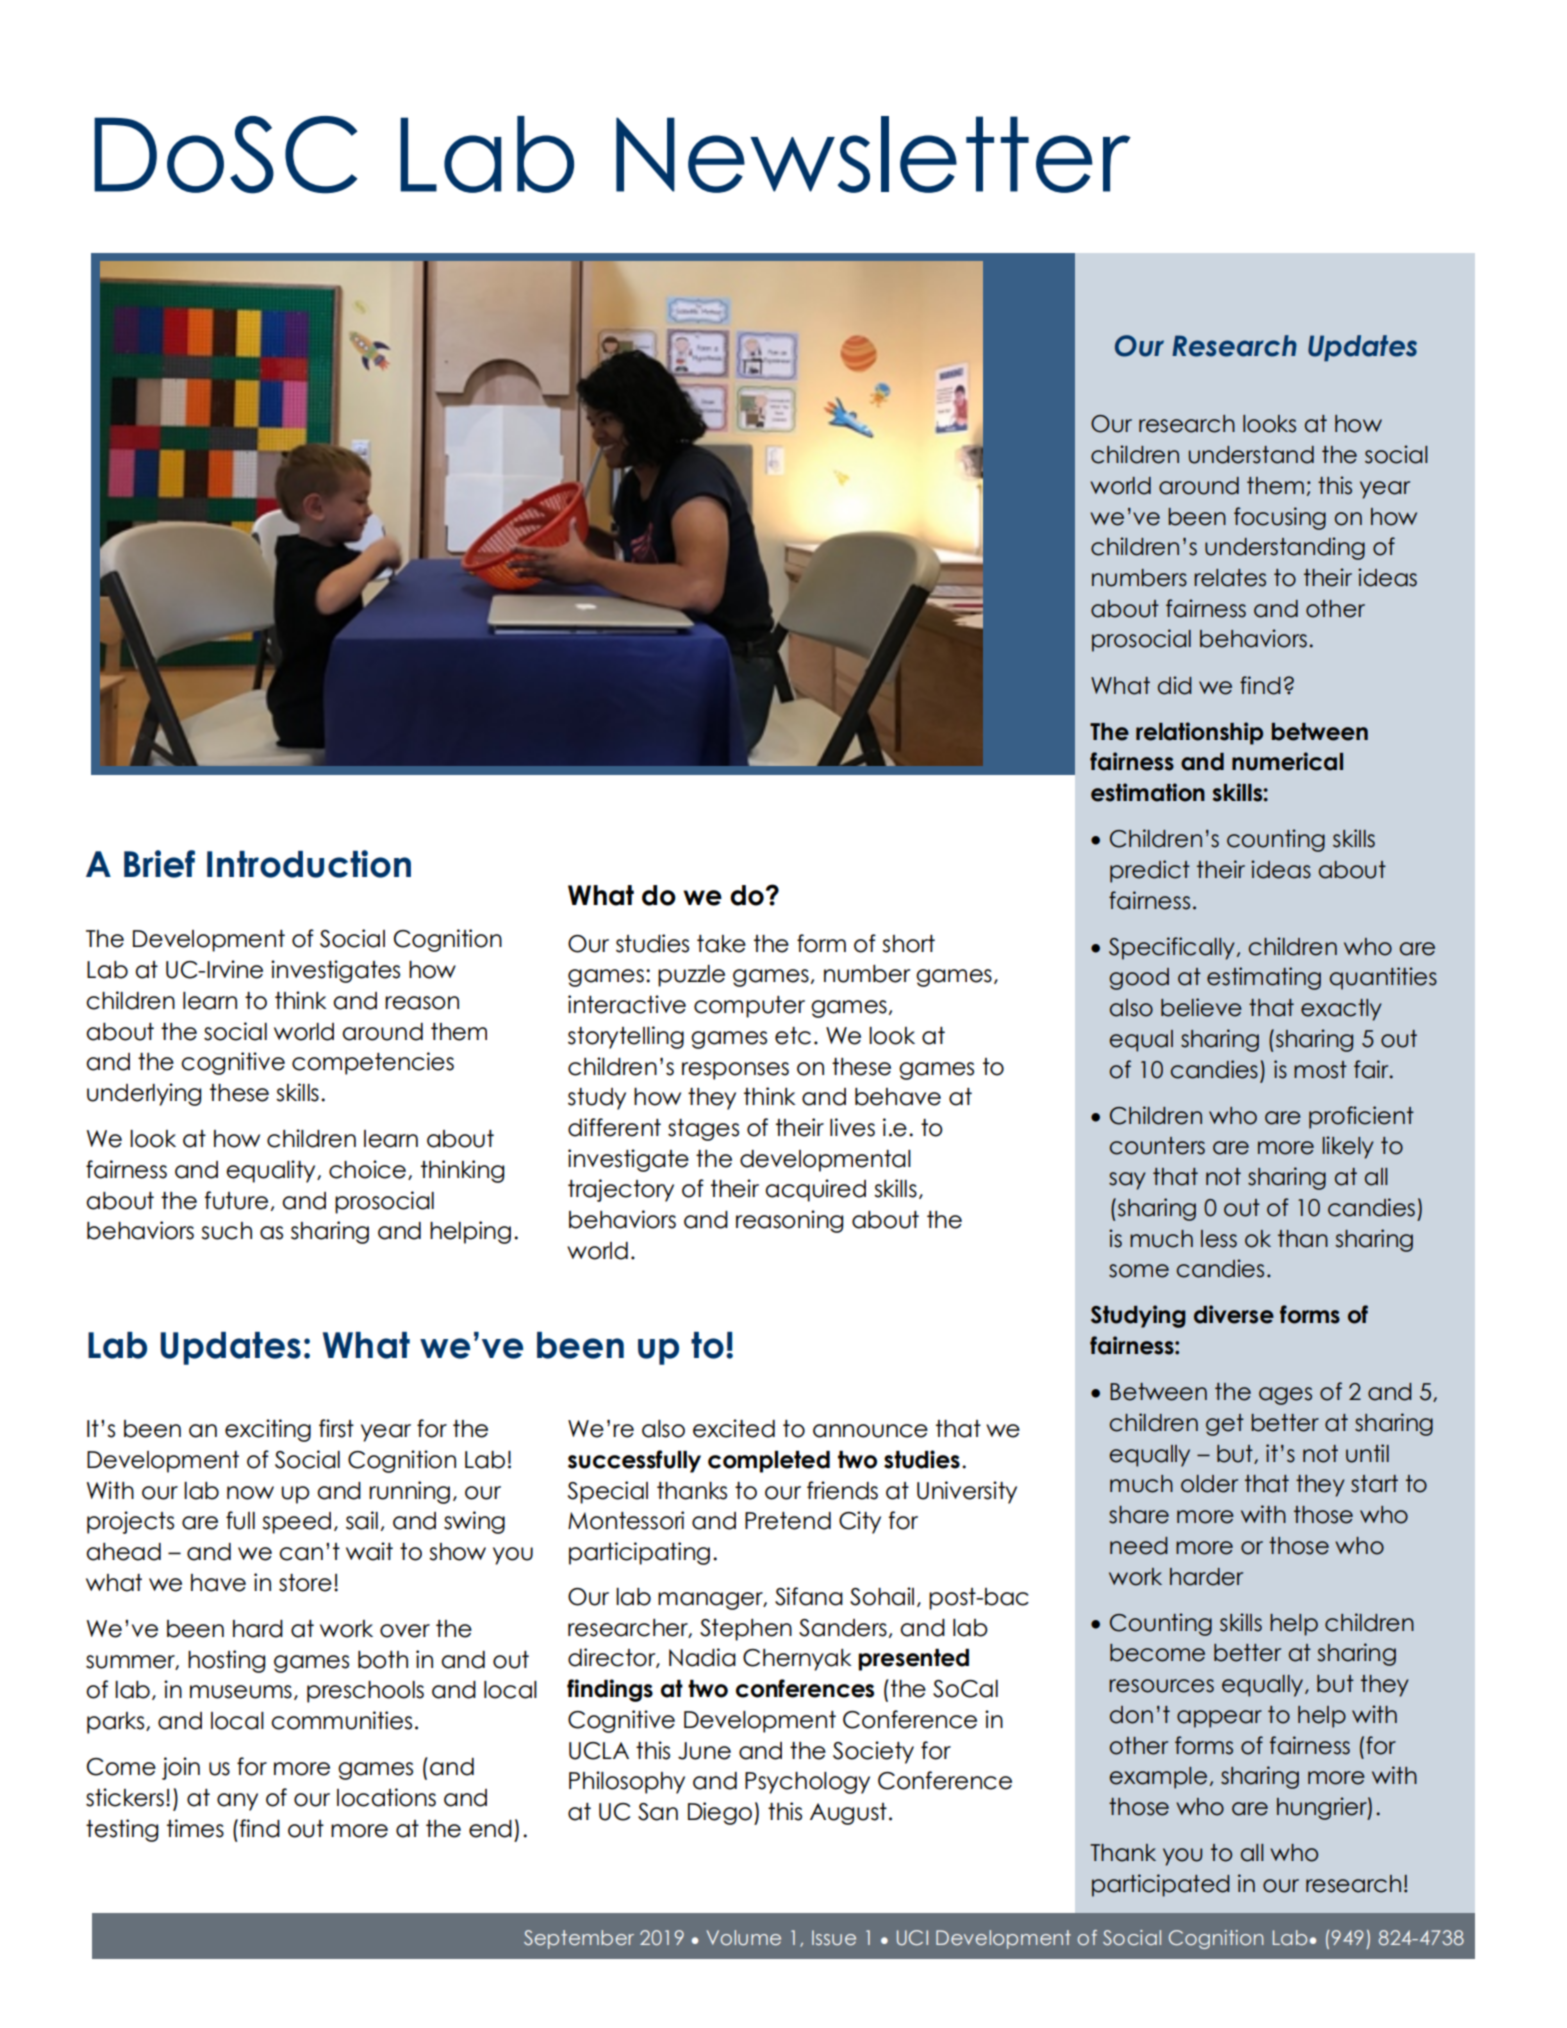 Image resolution: width=1567 pixels, height=2028 pixels. What do you see at coordinates (1161, 1885) in the screenshot?
I see `participated` at bounding box center [1161, 1885].
